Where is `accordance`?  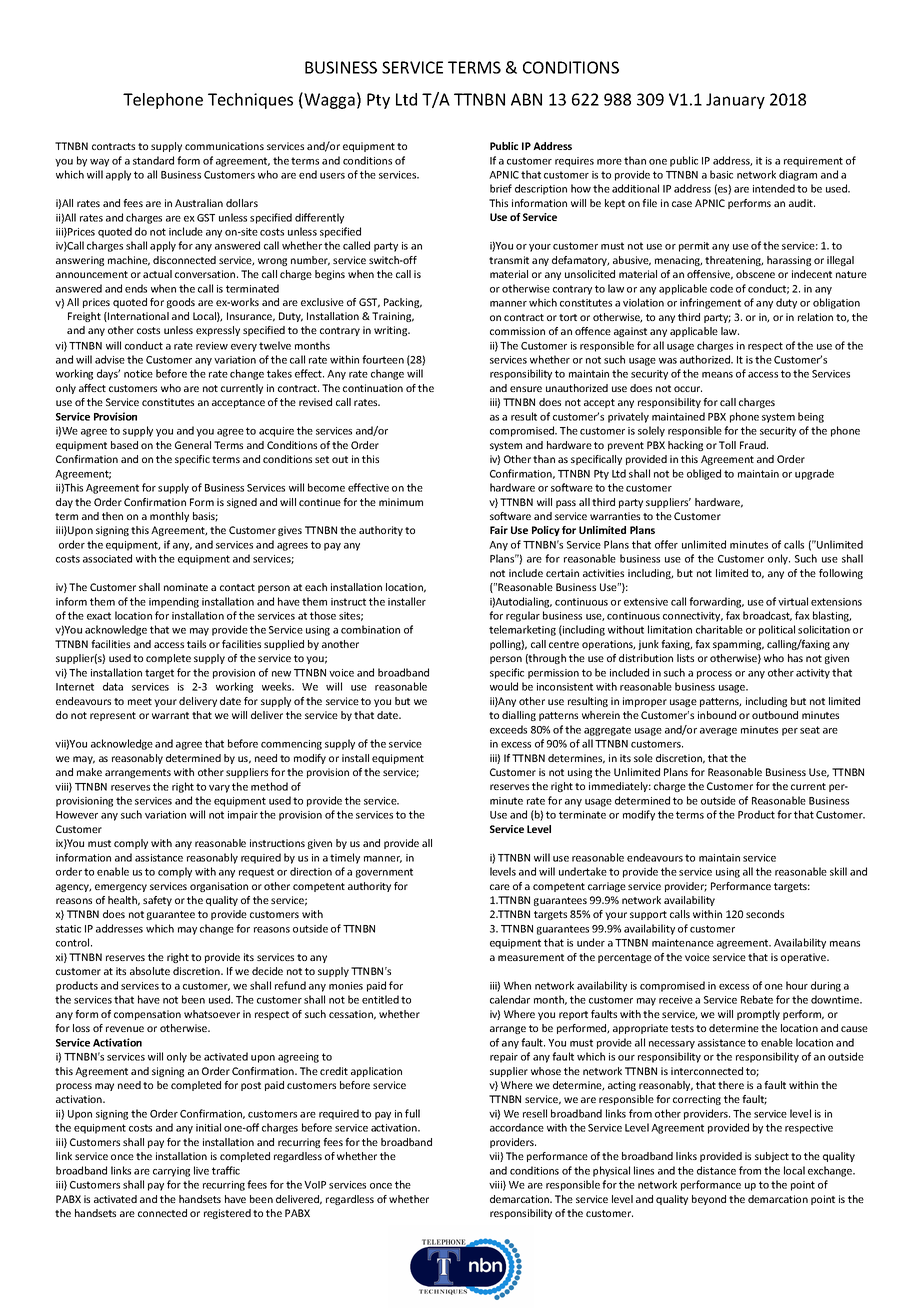 accordance is located at coordinates (517, 1127).
